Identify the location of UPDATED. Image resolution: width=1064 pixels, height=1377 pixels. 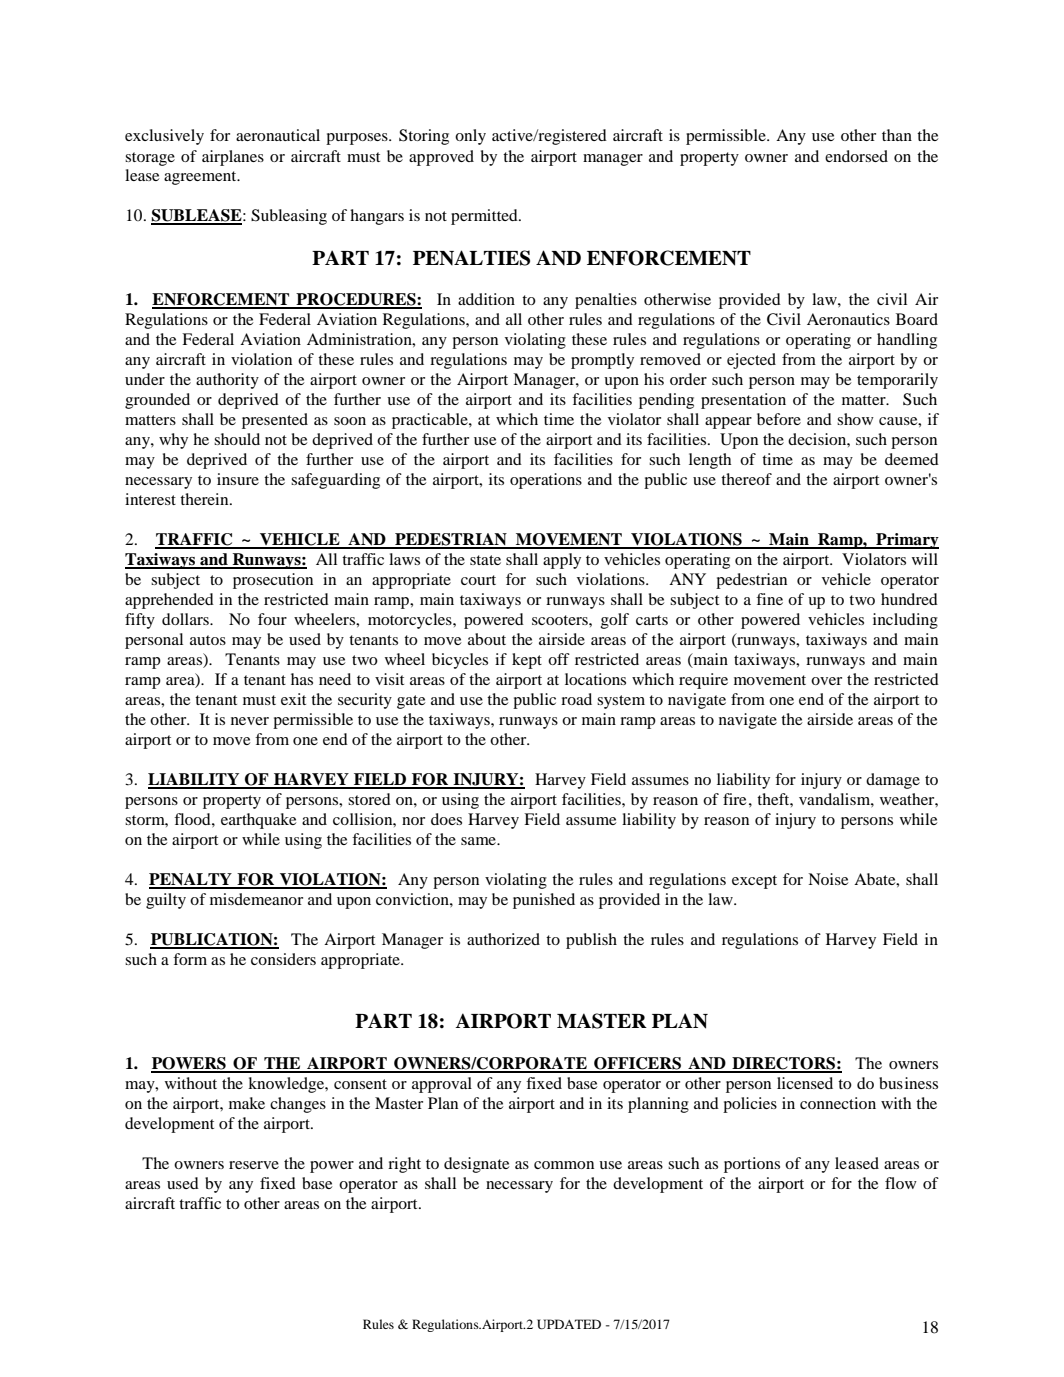
(569, 1324).
